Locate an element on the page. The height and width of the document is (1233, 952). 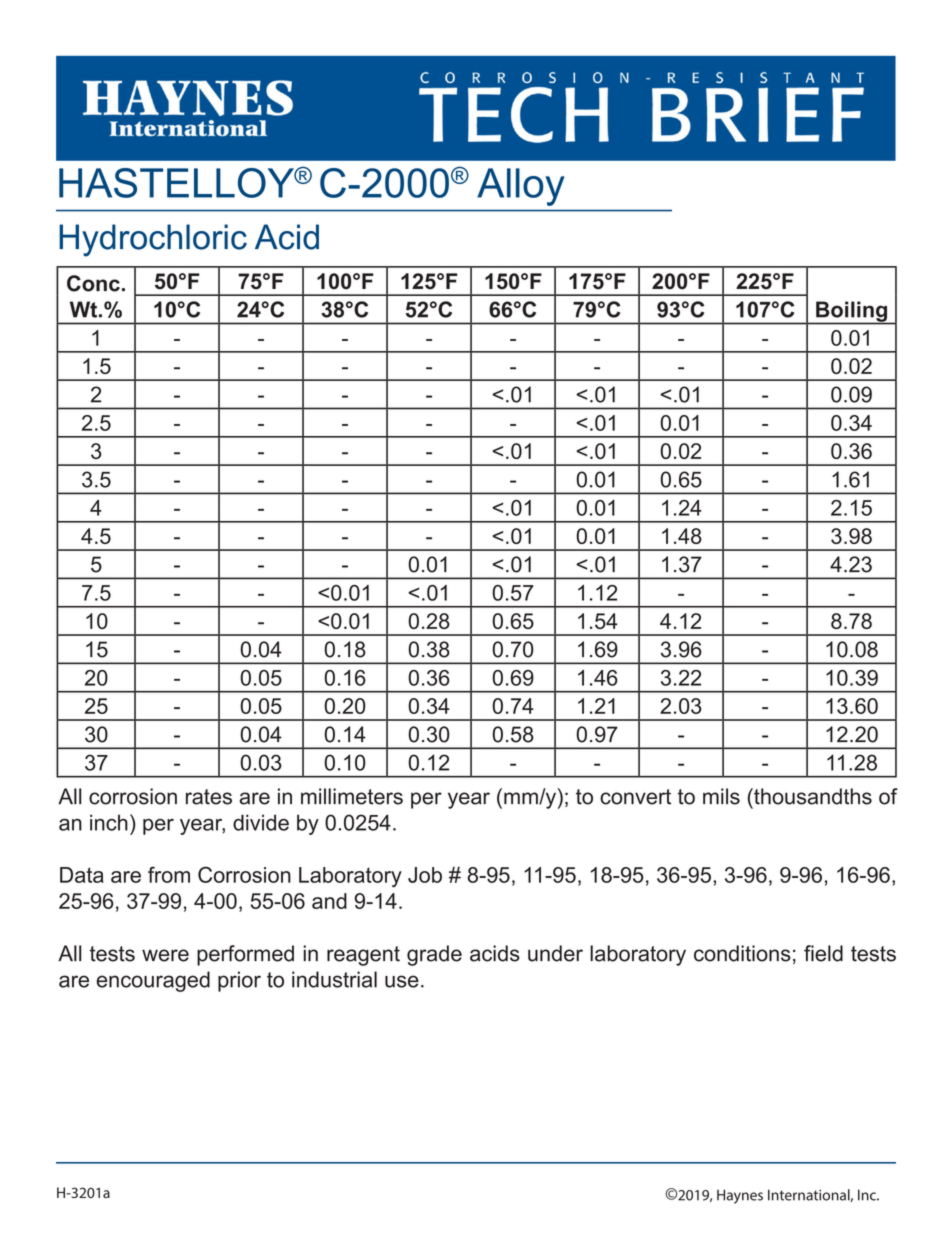
conditions is located at coordinates (742, 953).
